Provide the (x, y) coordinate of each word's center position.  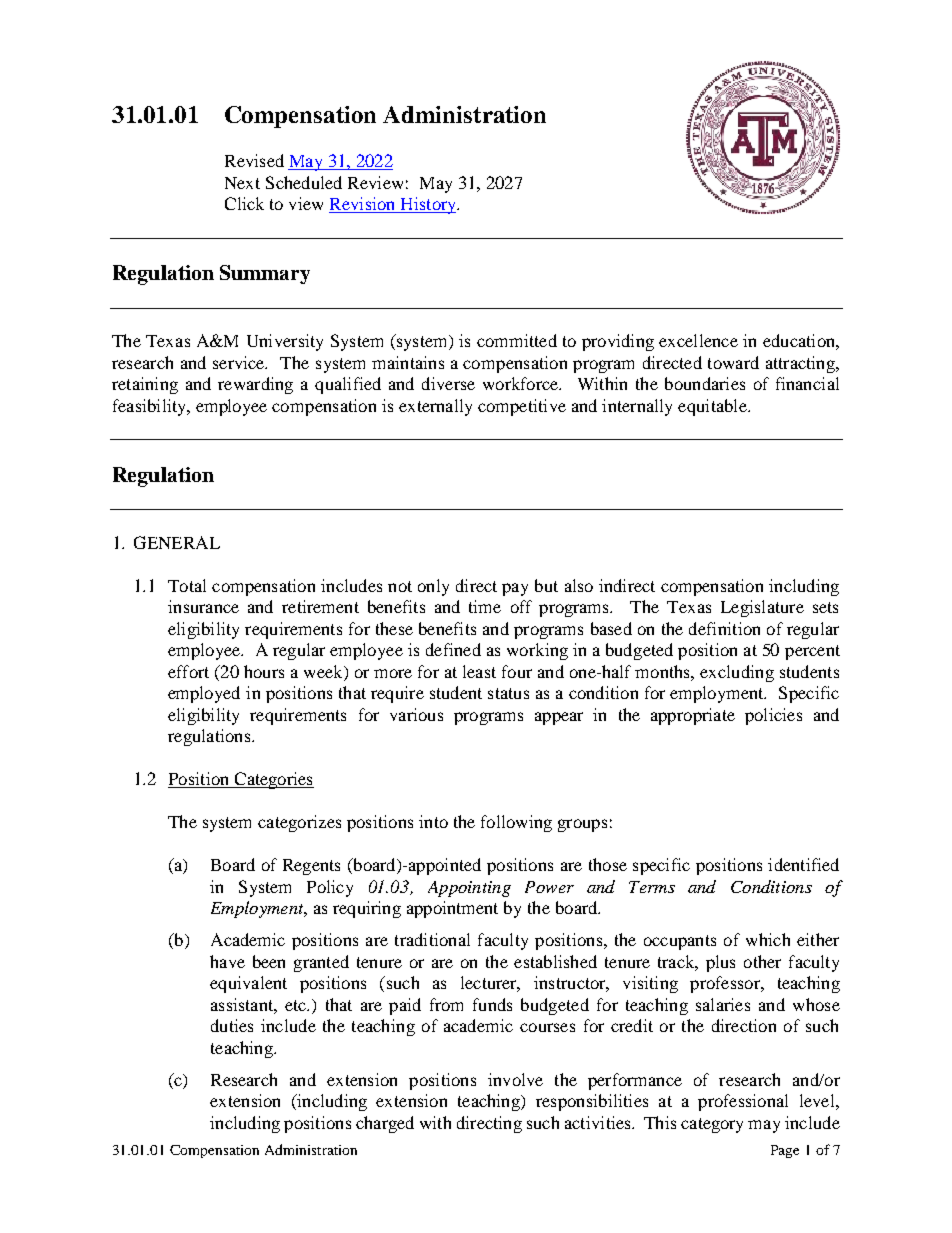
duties (232, 1025)
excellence (698, 340)
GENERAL (177, 542)
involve (515, 1079)
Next (242, 183)
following (516, 823)
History (428, 205)
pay (515, 589)
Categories (273, 780)
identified (803, 864)
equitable (713, 407)
